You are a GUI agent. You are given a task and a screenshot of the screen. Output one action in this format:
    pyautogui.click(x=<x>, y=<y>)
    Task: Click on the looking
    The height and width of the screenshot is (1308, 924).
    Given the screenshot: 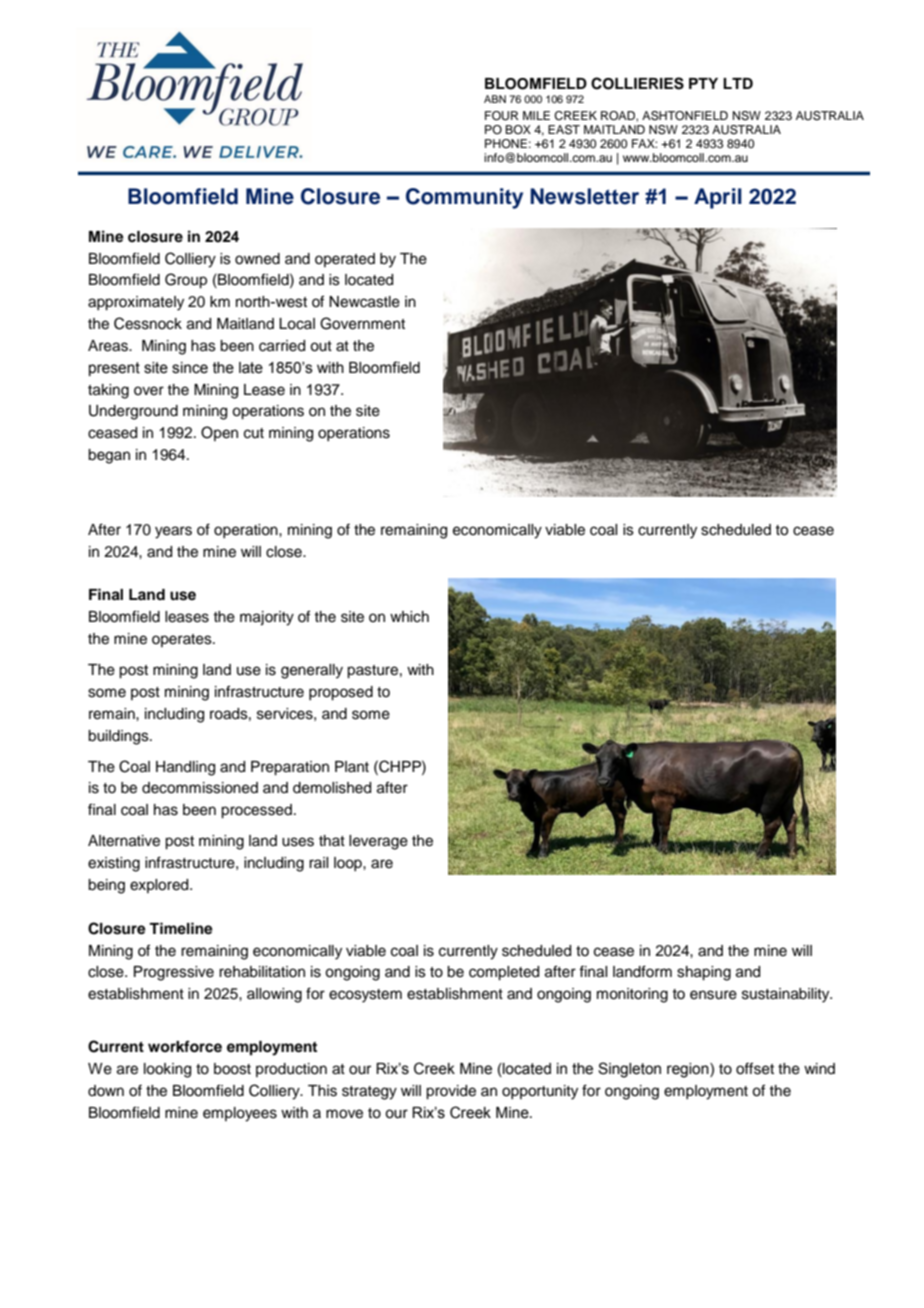 What is the action you would take?
    pyautogui.click(x=167, y=1070)
